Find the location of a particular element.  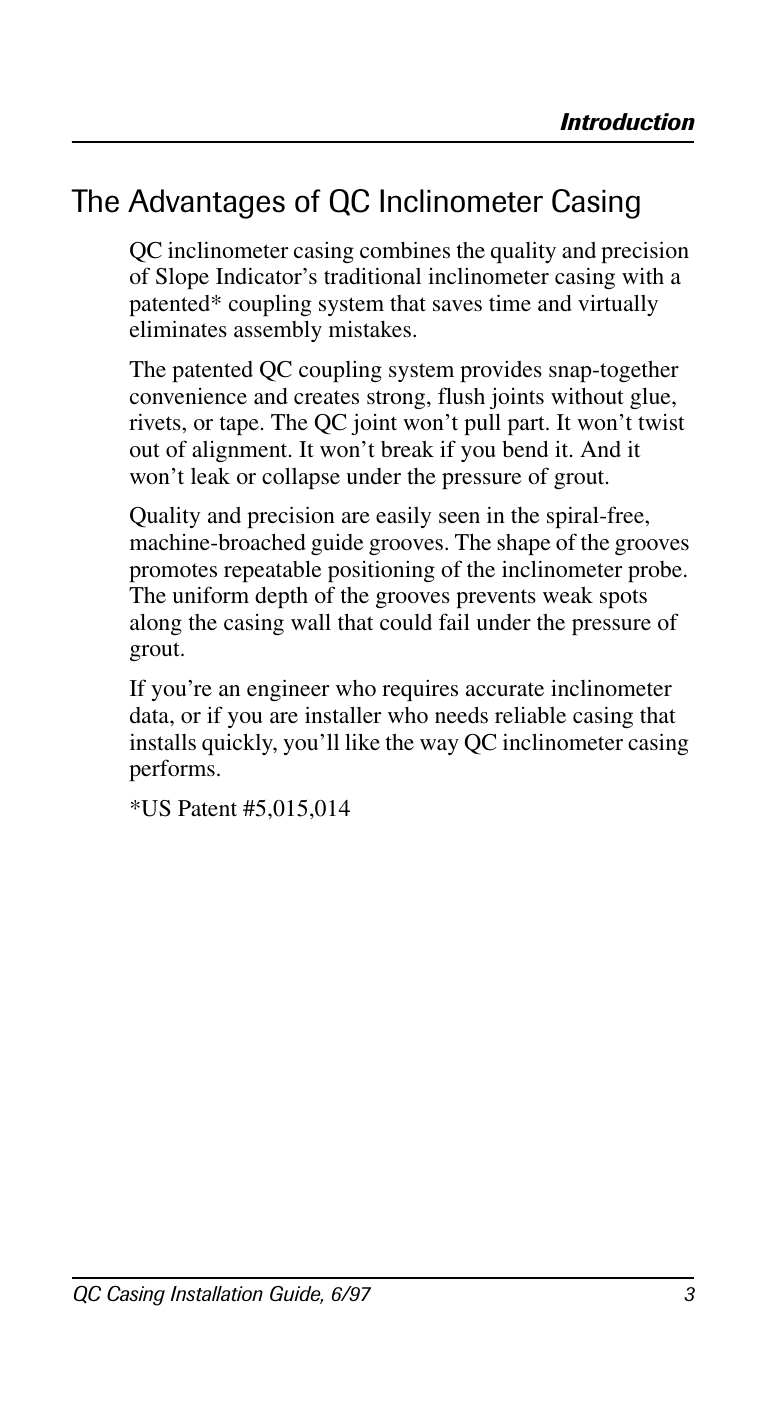

probe is located at coordinates (655, 571).
